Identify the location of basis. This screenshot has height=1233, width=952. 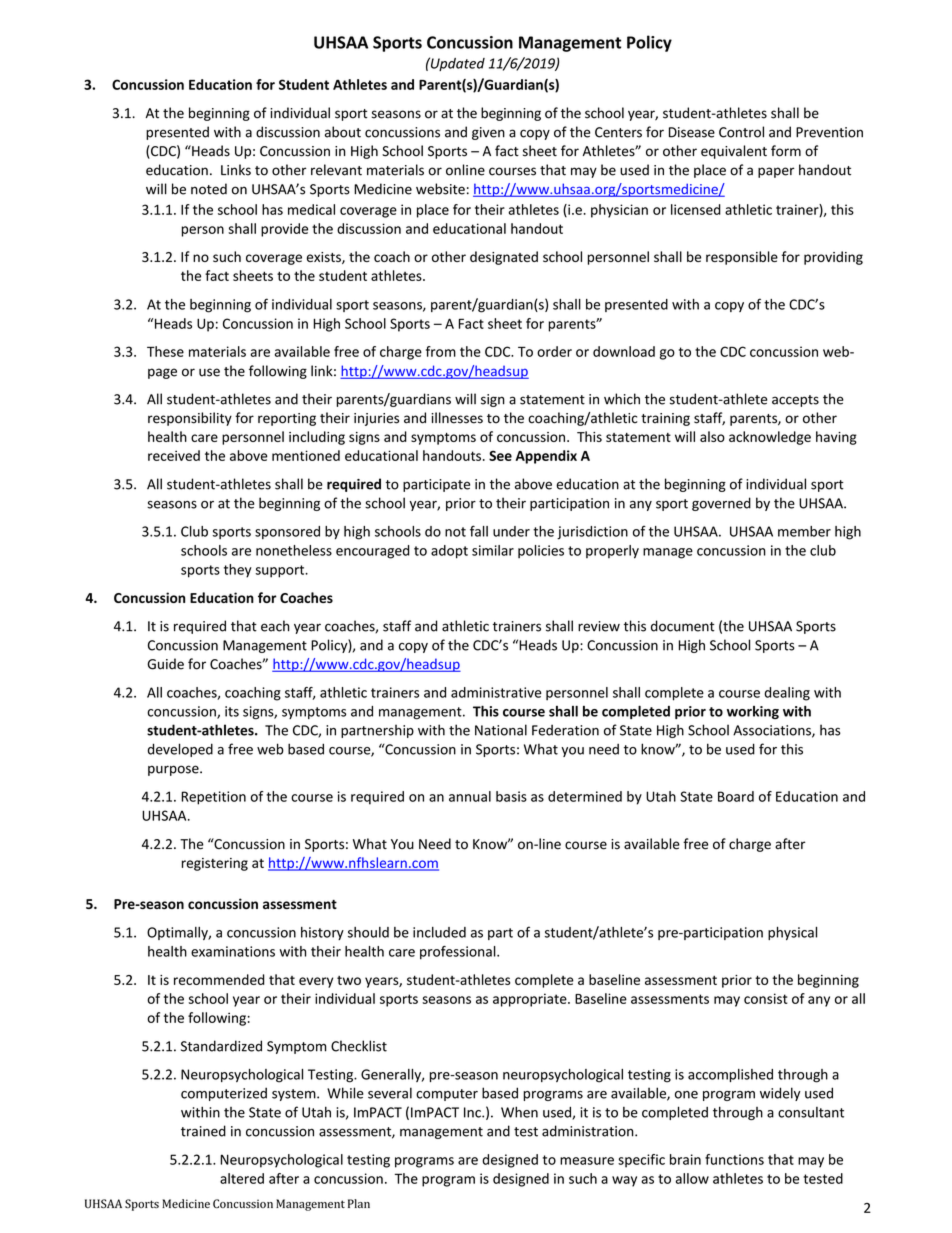
(511, 796).
